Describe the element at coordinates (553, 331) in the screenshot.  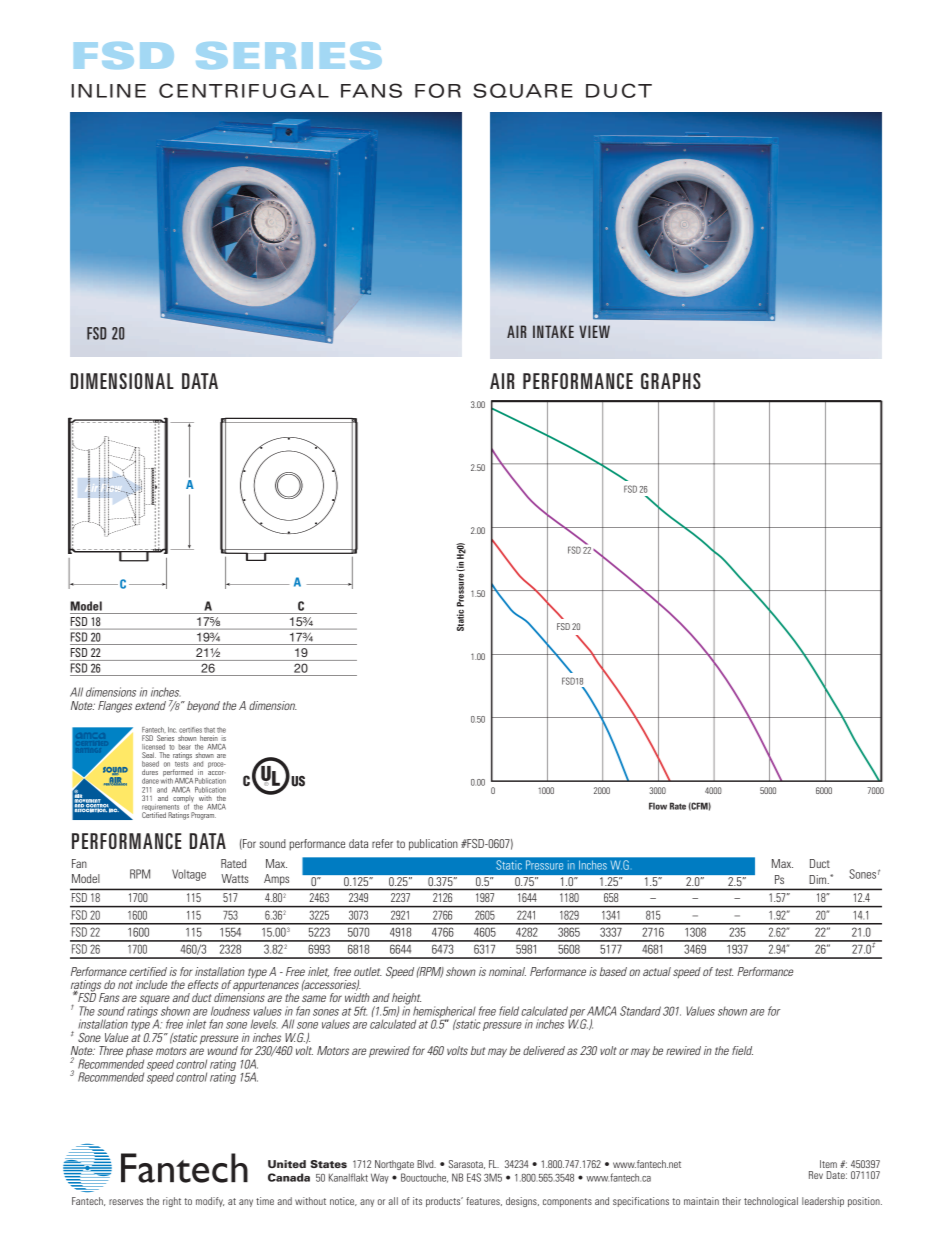
I see `INTAKE` at that location.
